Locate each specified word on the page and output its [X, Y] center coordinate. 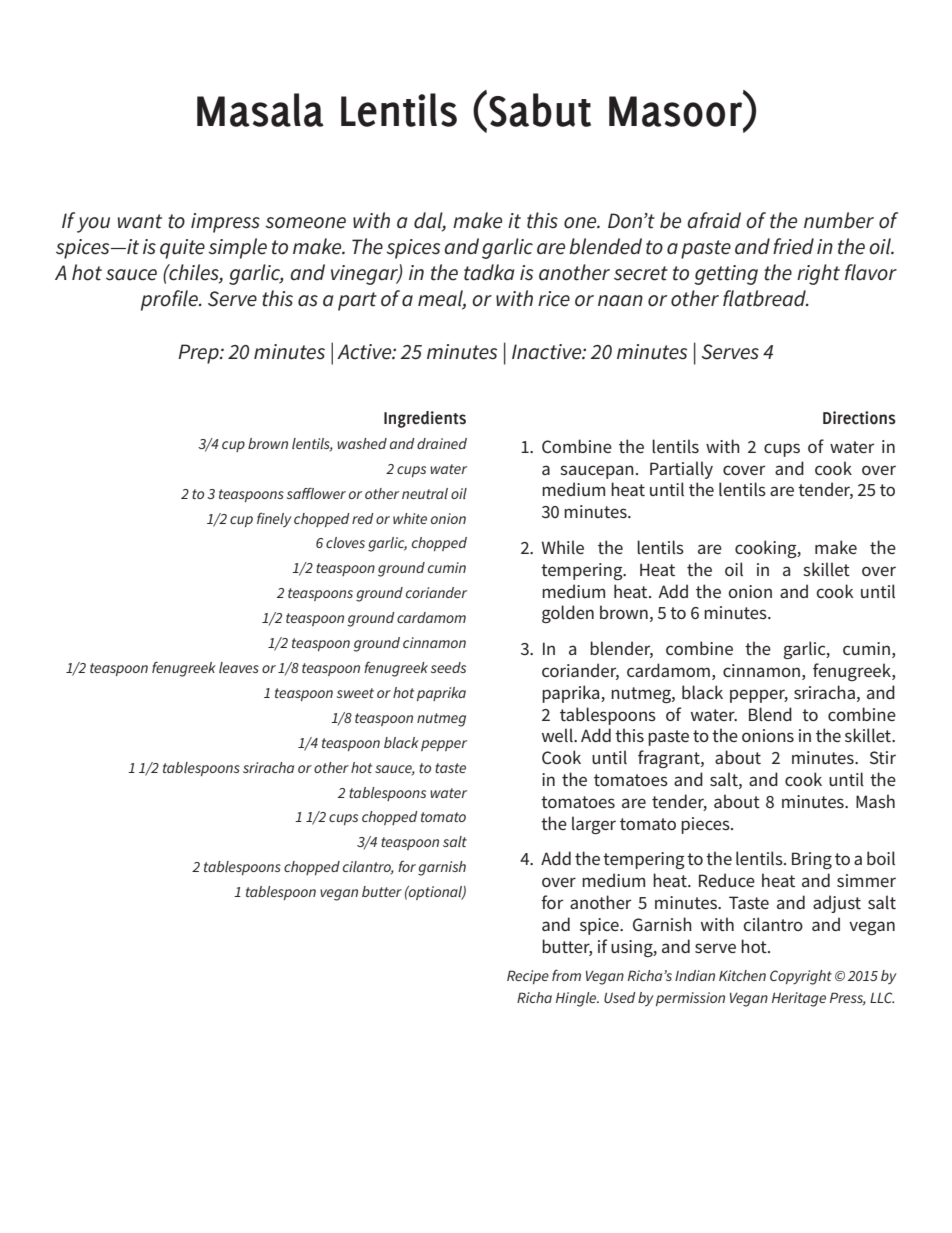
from [566, 975]
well [558, 735]
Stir [883, 757]
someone [305, 223]
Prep [199, 354]
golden [568, 614]
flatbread [765, 298]
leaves [239, 667]
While [563, 547]
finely [274, 519]
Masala [260, 110]
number [839, 220]
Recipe [528, 977]
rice [554, 299]
